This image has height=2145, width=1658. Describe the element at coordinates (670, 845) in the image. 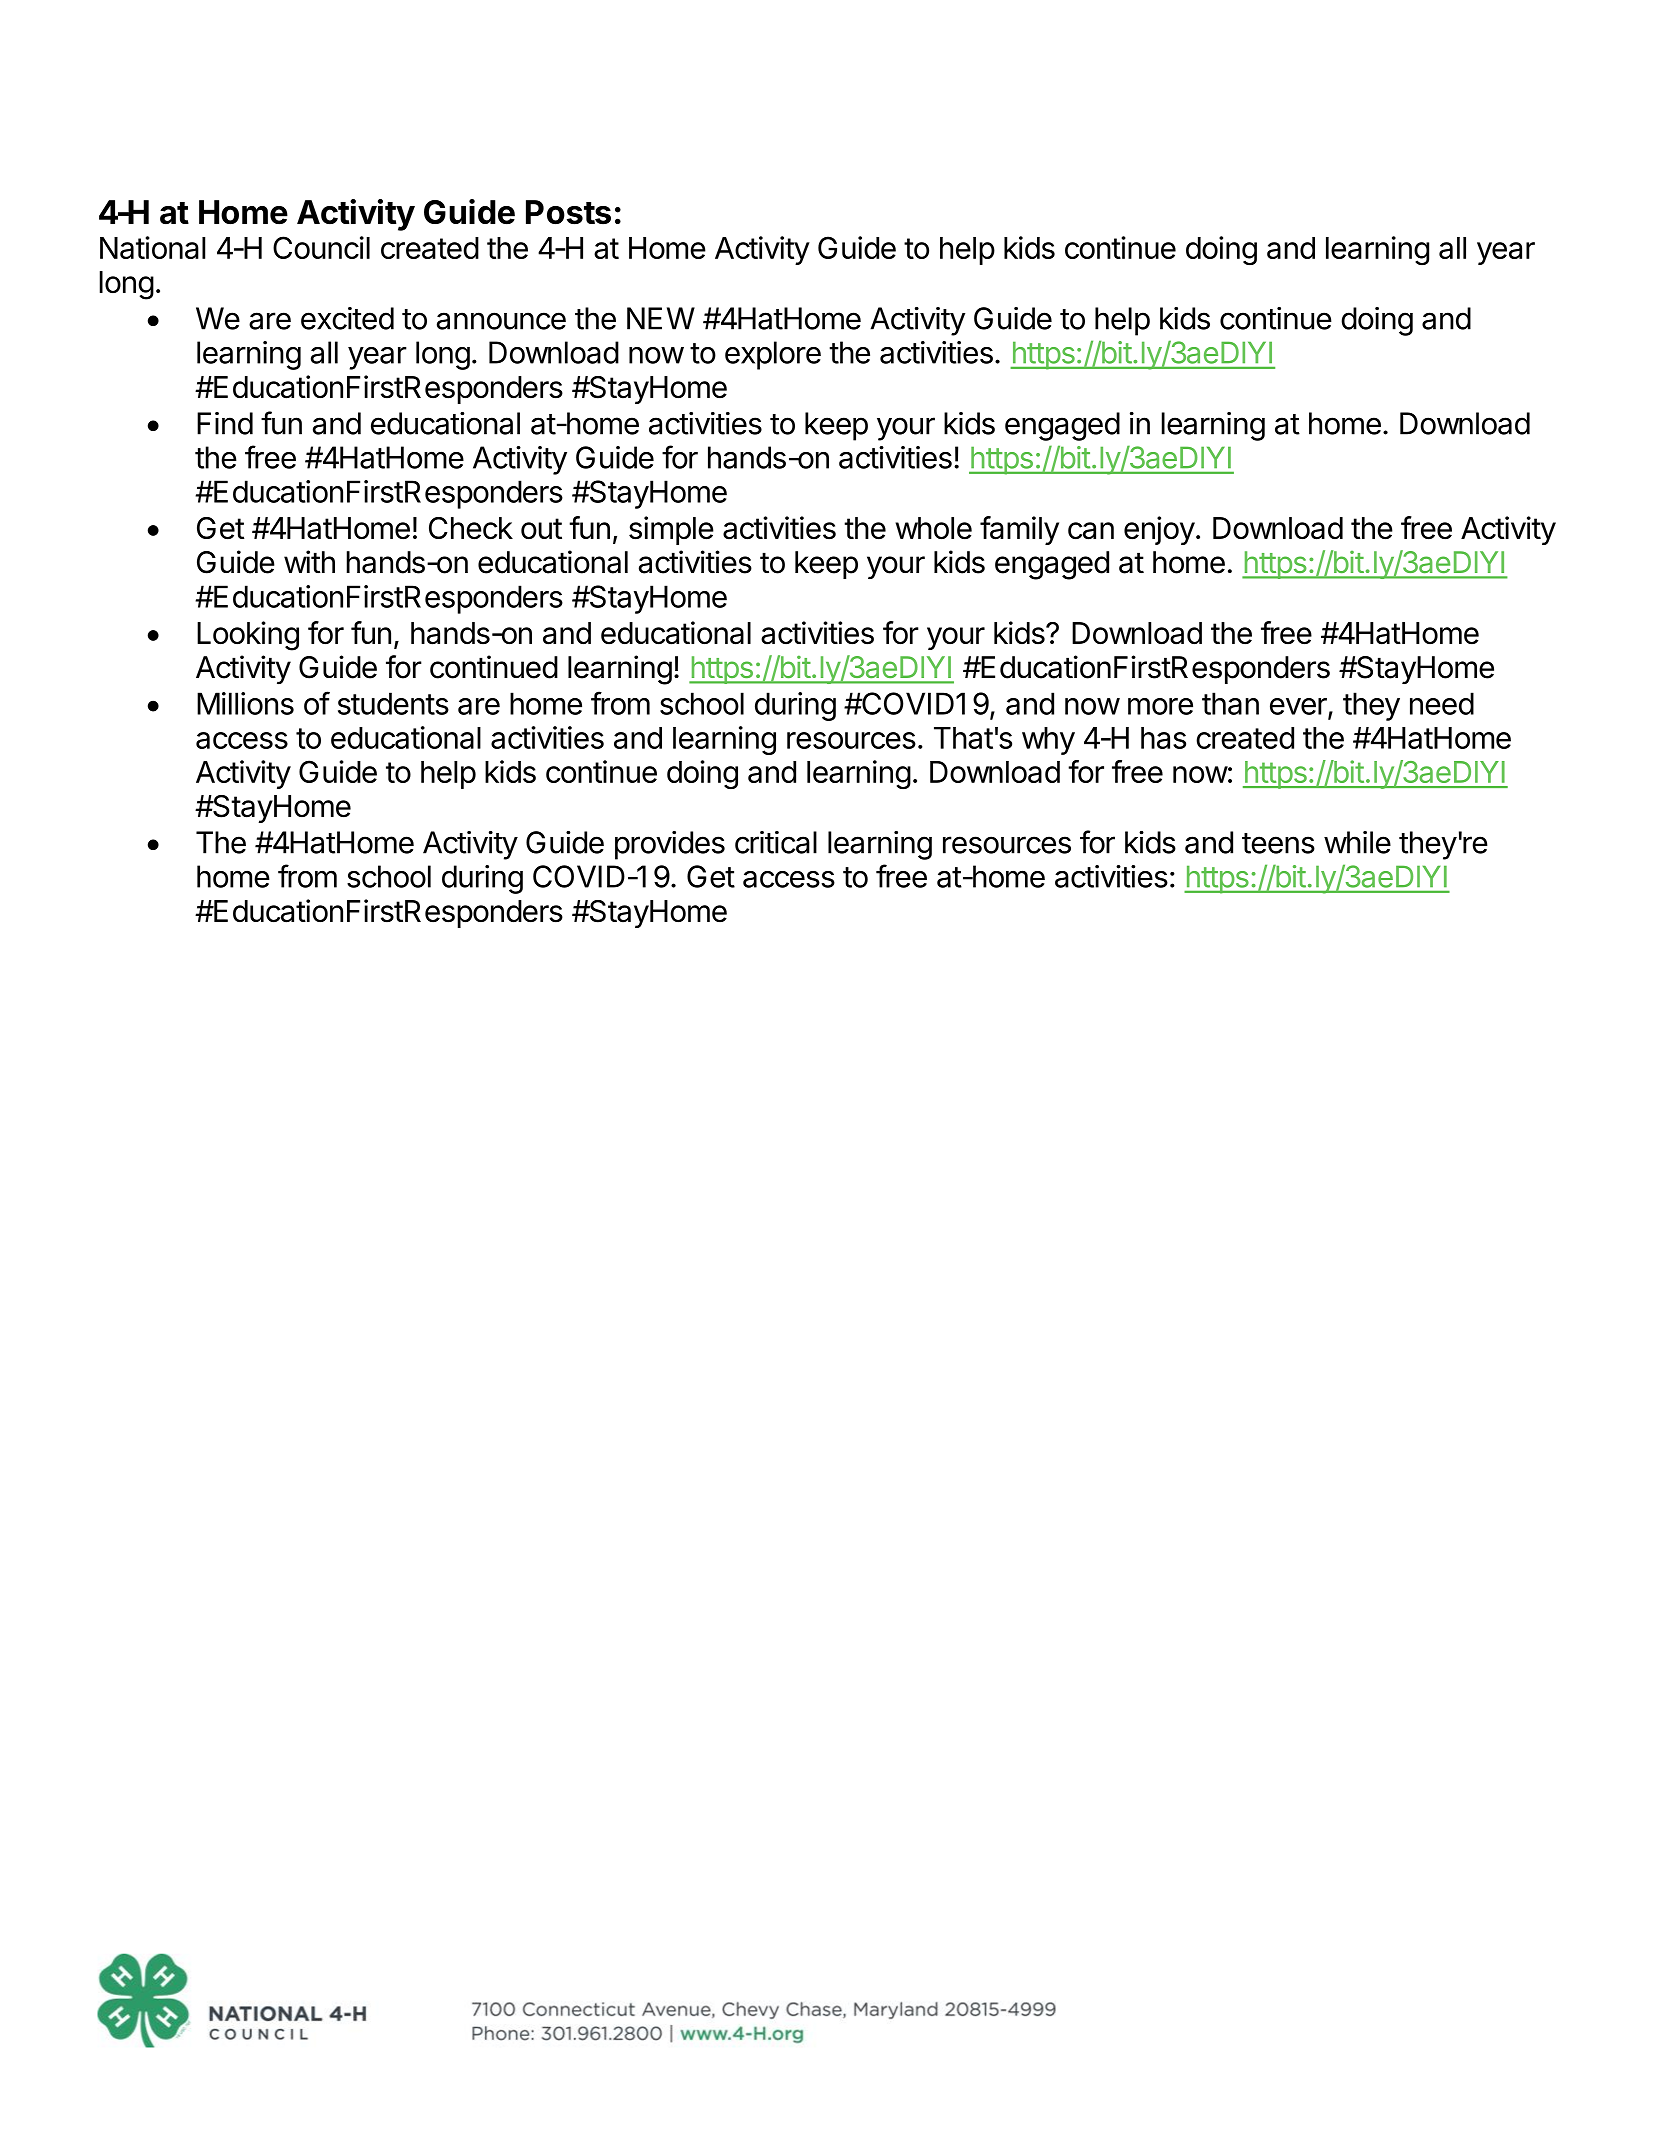

I see `provides` at that location.
